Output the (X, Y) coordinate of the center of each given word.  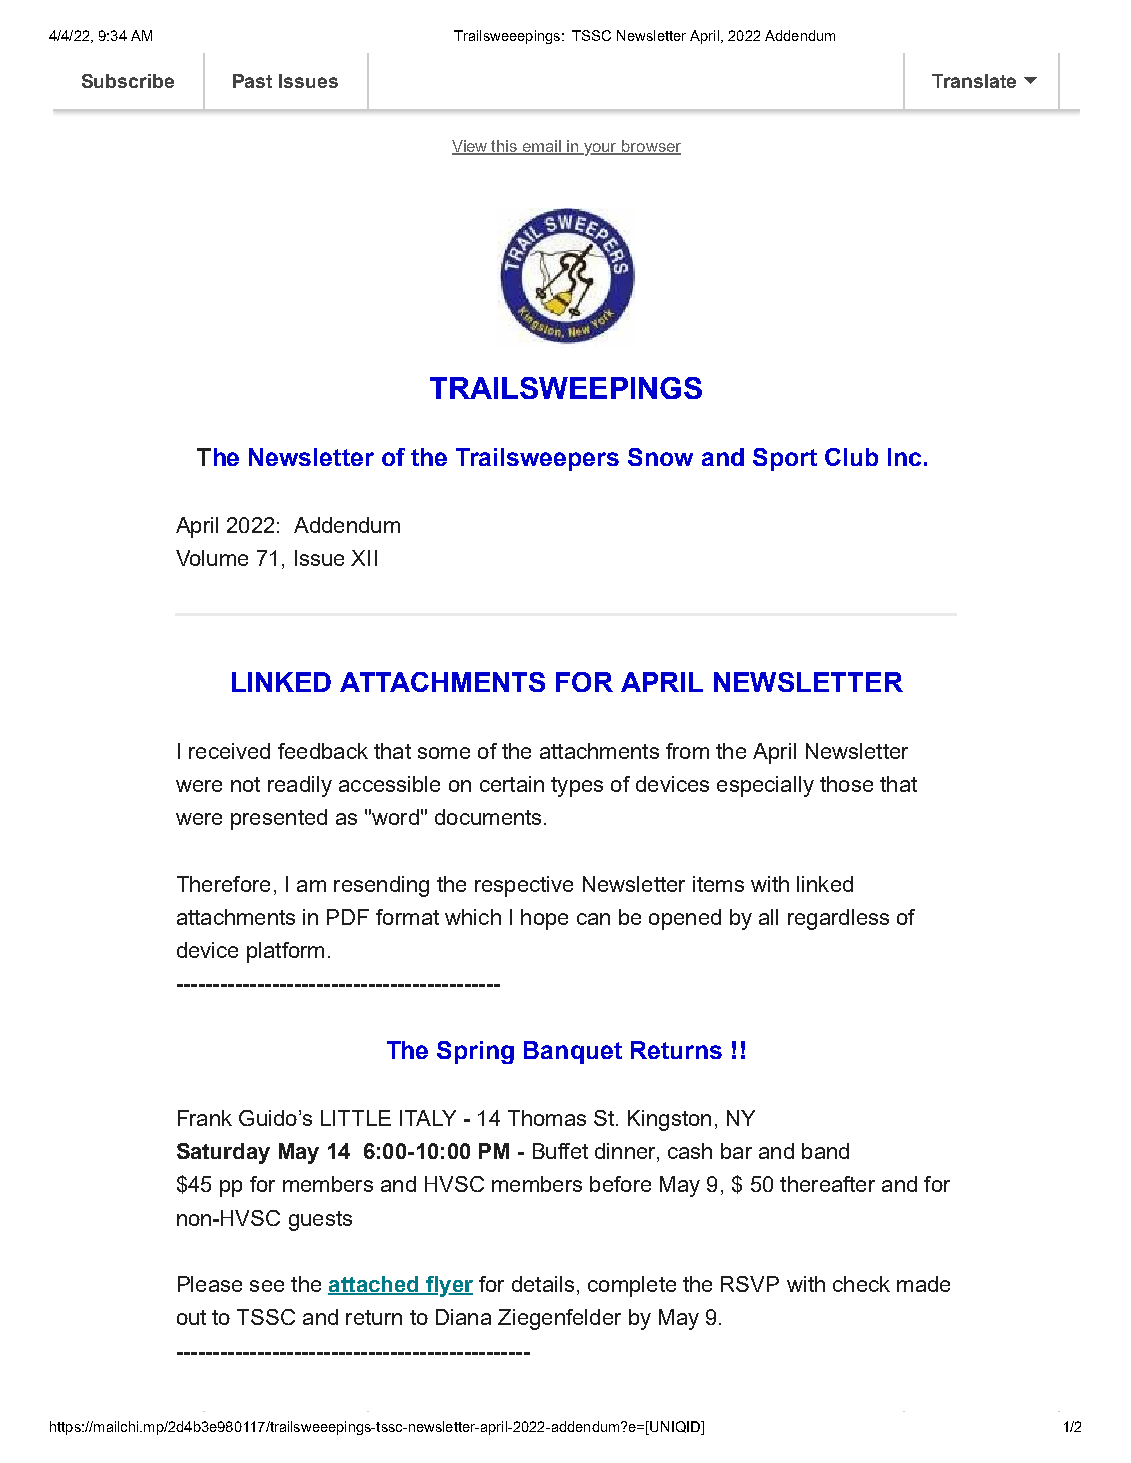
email (542, 147)
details (543, 1284)
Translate (974, 81)
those (846, 784)
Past (252, 81)
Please (210, 1284)
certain (512, 784)
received (229, 751)
